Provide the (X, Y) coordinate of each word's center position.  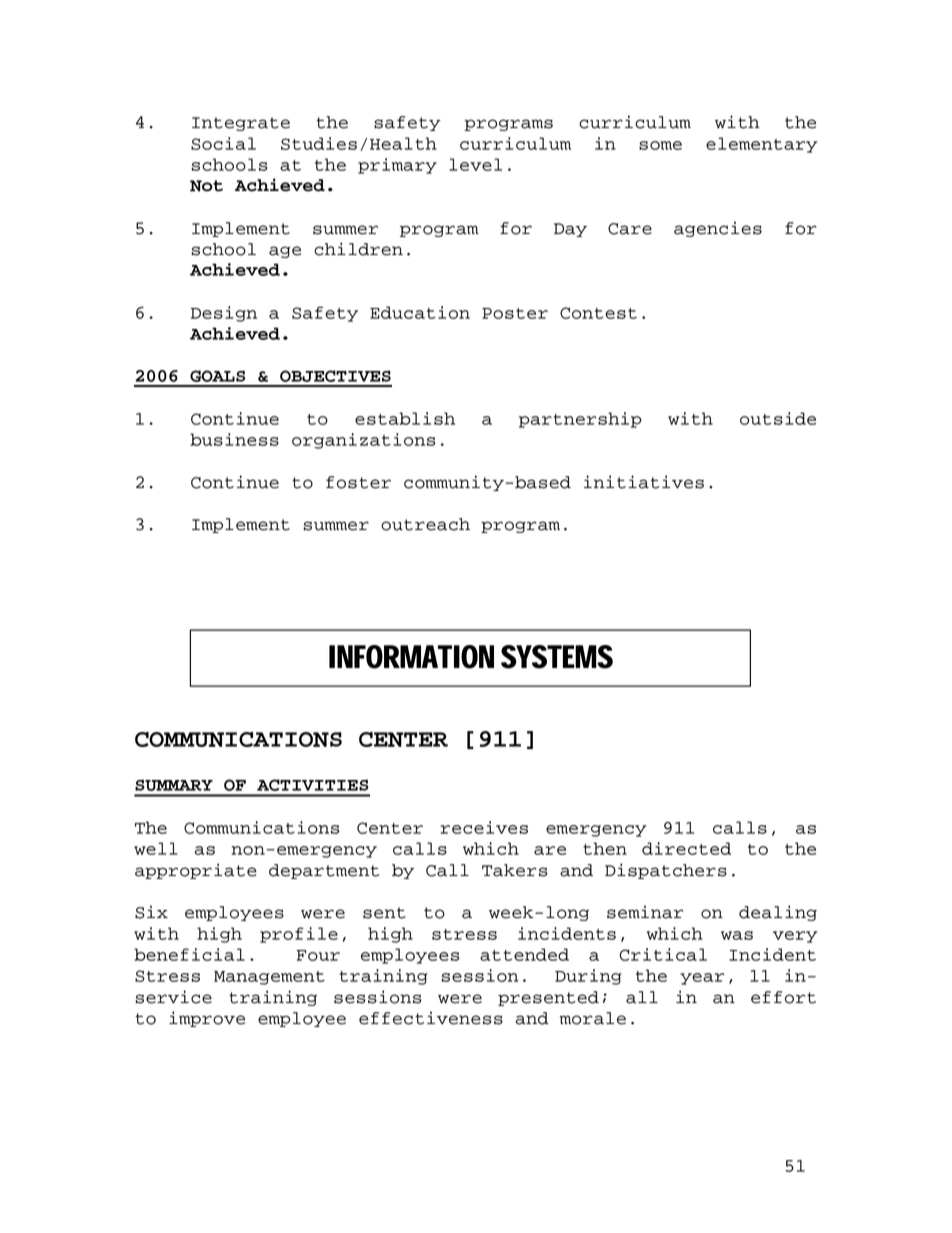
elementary (761, 145)
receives (484, 827)
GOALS (217, 376)
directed (686, 848)
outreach (425, 524)
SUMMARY (174, 785)
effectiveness (431, 1018)
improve (207, 1019)
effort (783, 997)
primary (397, 166)
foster (358, 482)
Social (223, 143)
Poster (515, 313)
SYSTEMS (557, 657)
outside (778, 418)
